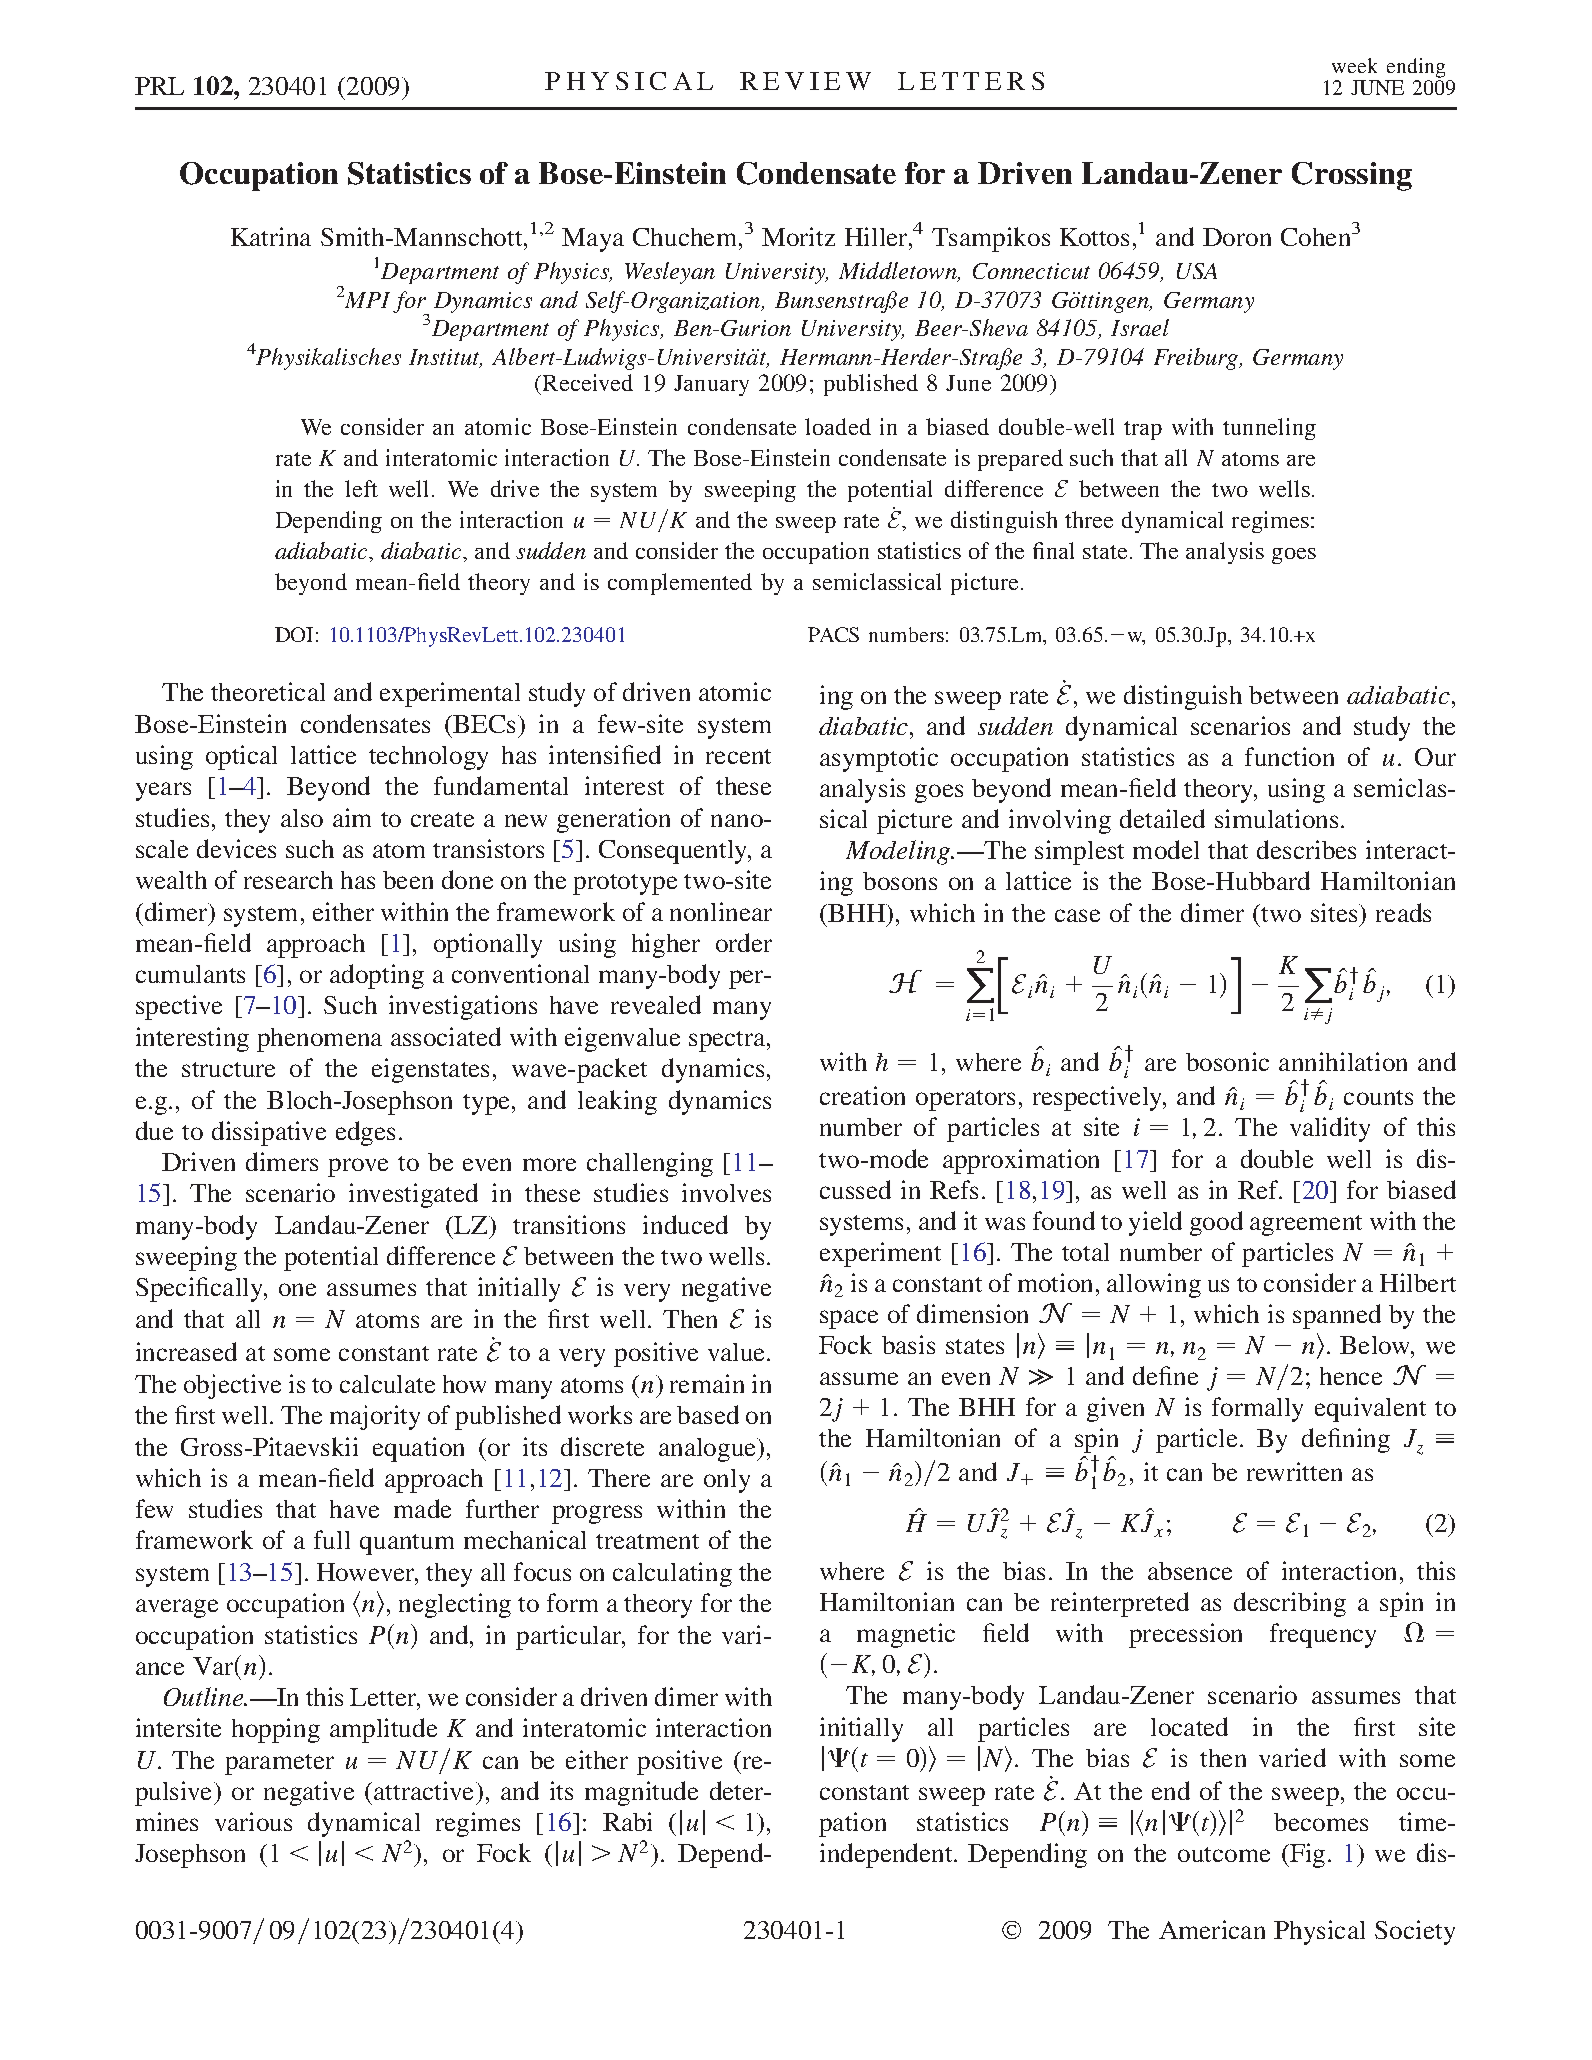 This image has height=2060, width=1592. Describe the element at coordinates (268, 691) in the image. I see `theoretical` at that location.
